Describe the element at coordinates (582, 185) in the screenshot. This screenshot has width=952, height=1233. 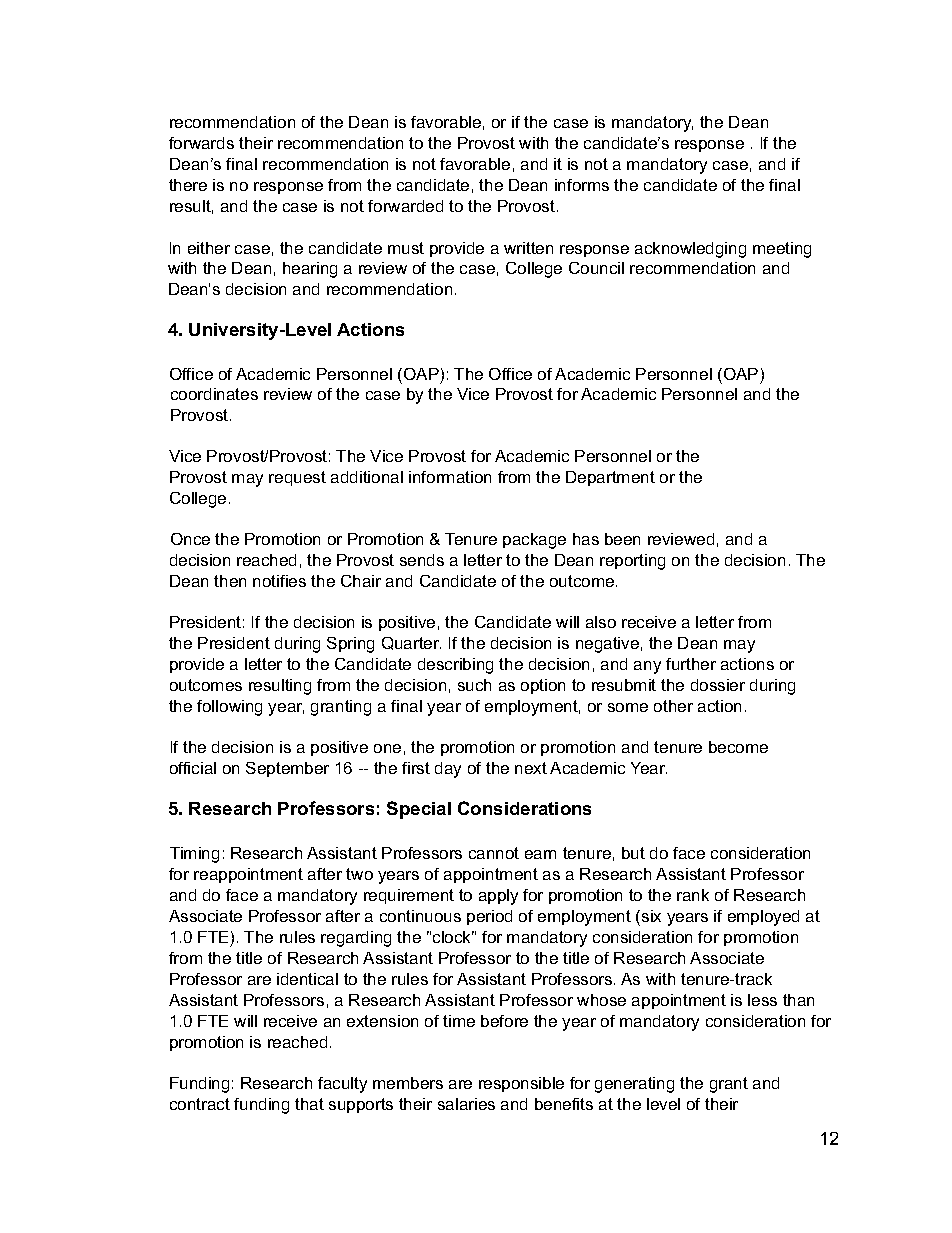
I see `informs` at that location.
